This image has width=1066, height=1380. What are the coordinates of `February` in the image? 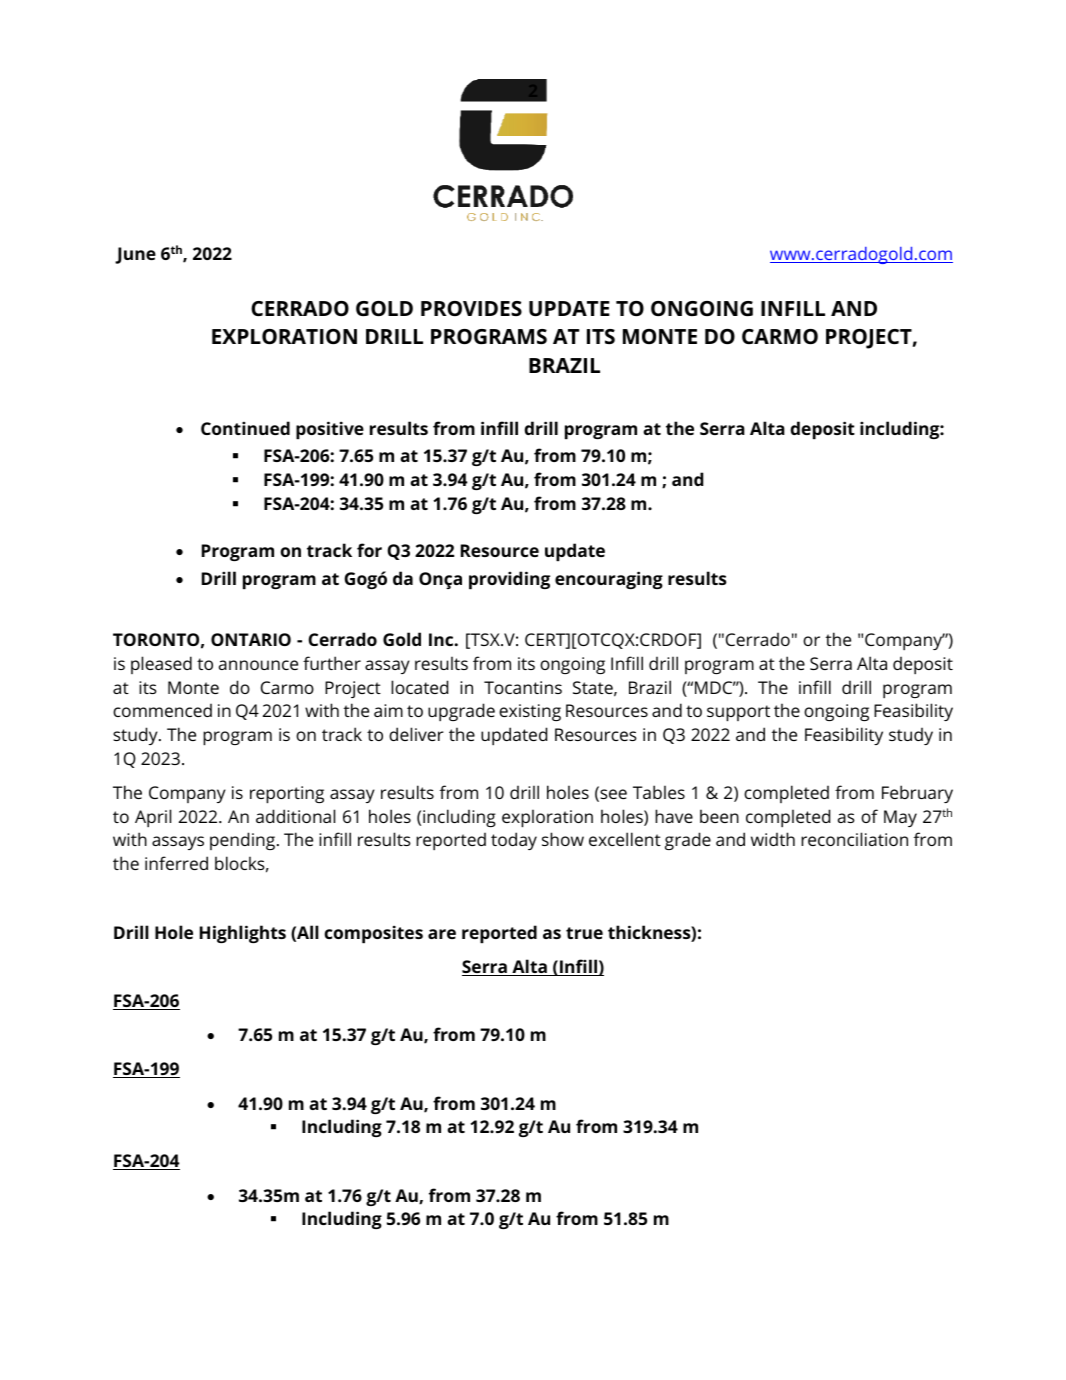 It's located at (917, 794).
